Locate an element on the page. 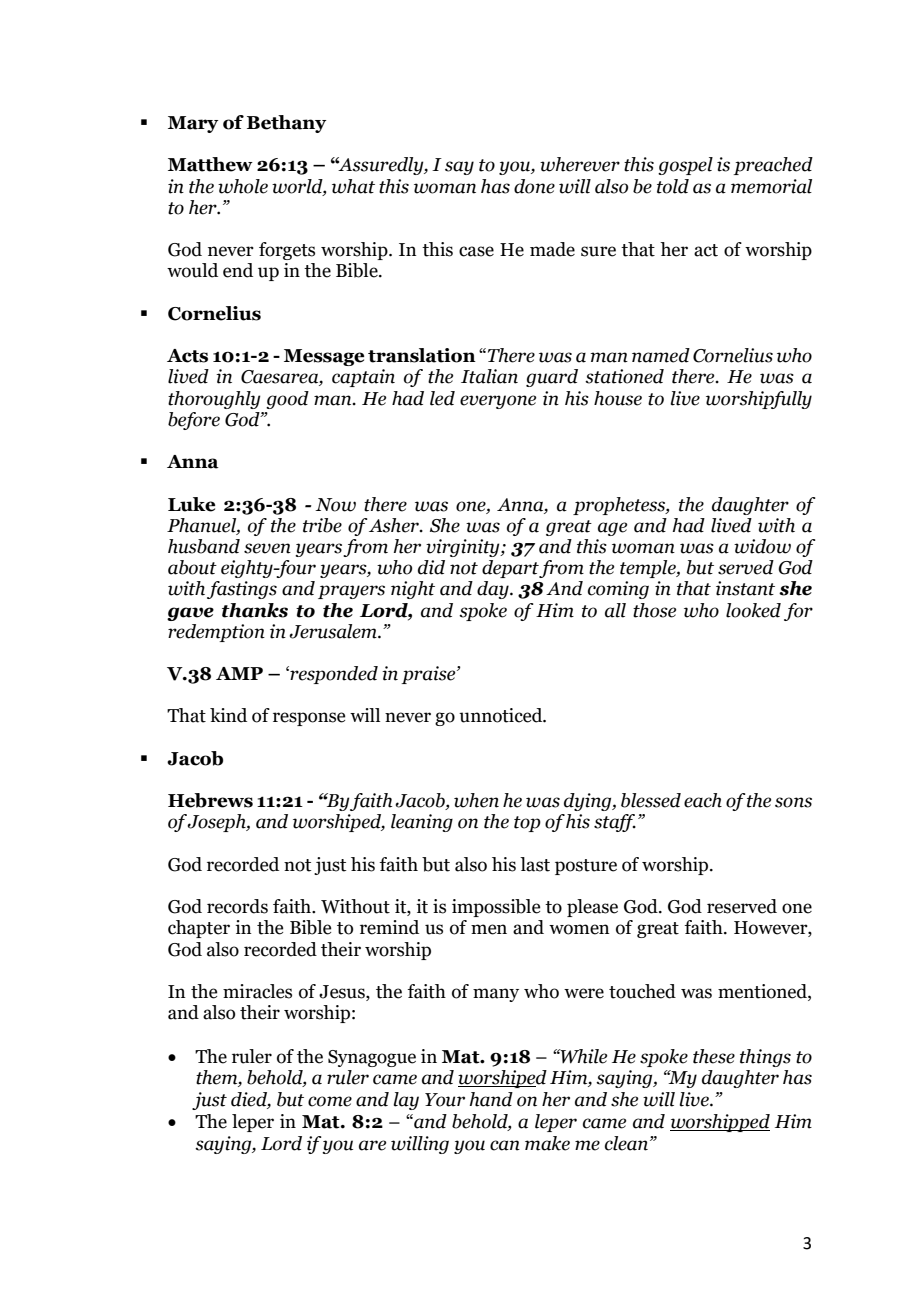 The width and height of the image is (924, 1309). thanks is located at coordinates (255, 610).
